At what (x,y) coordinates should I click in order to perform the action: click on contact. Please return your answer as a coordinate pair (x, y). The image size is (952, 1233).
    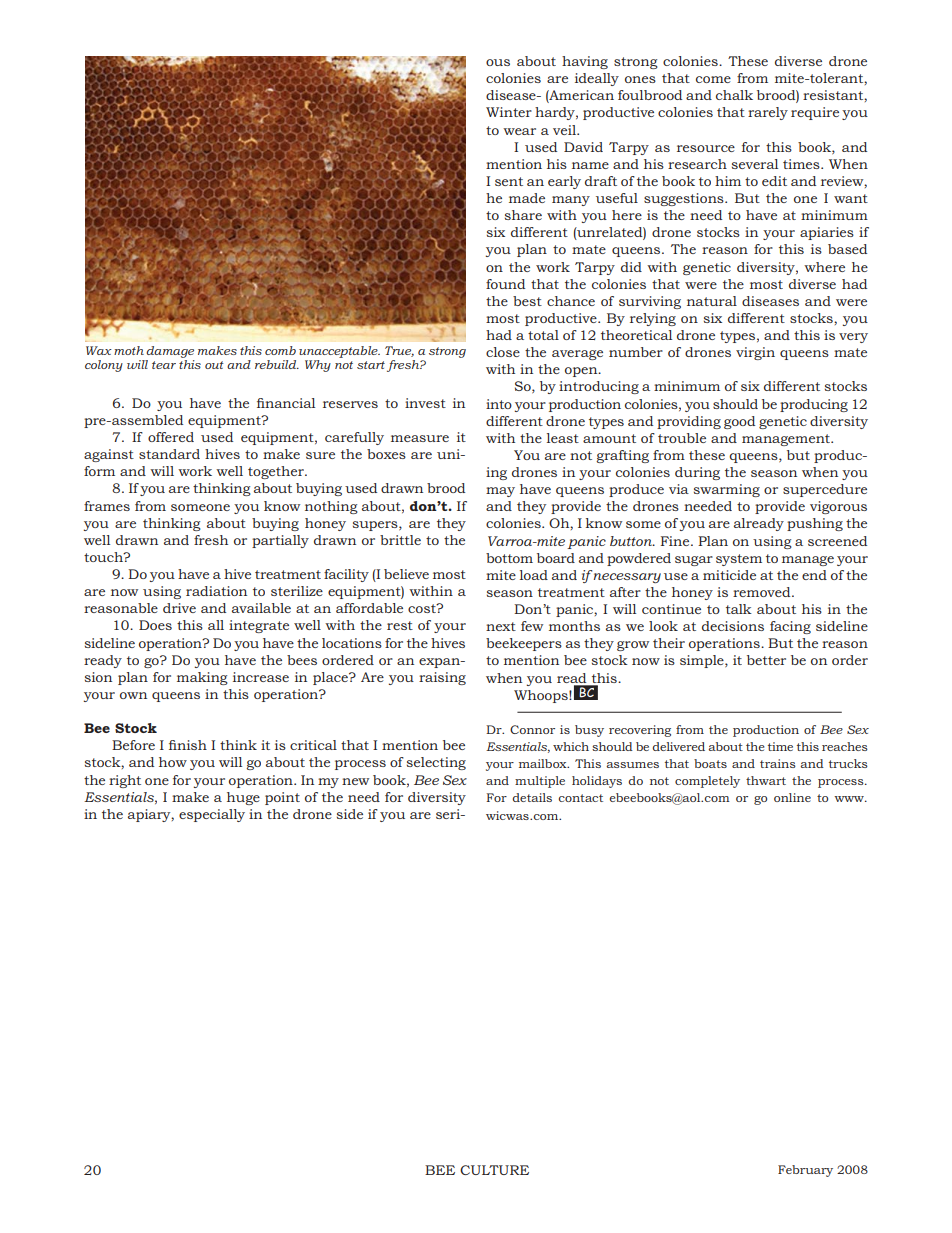
    Looking at the image, I should click on (581, 798).
